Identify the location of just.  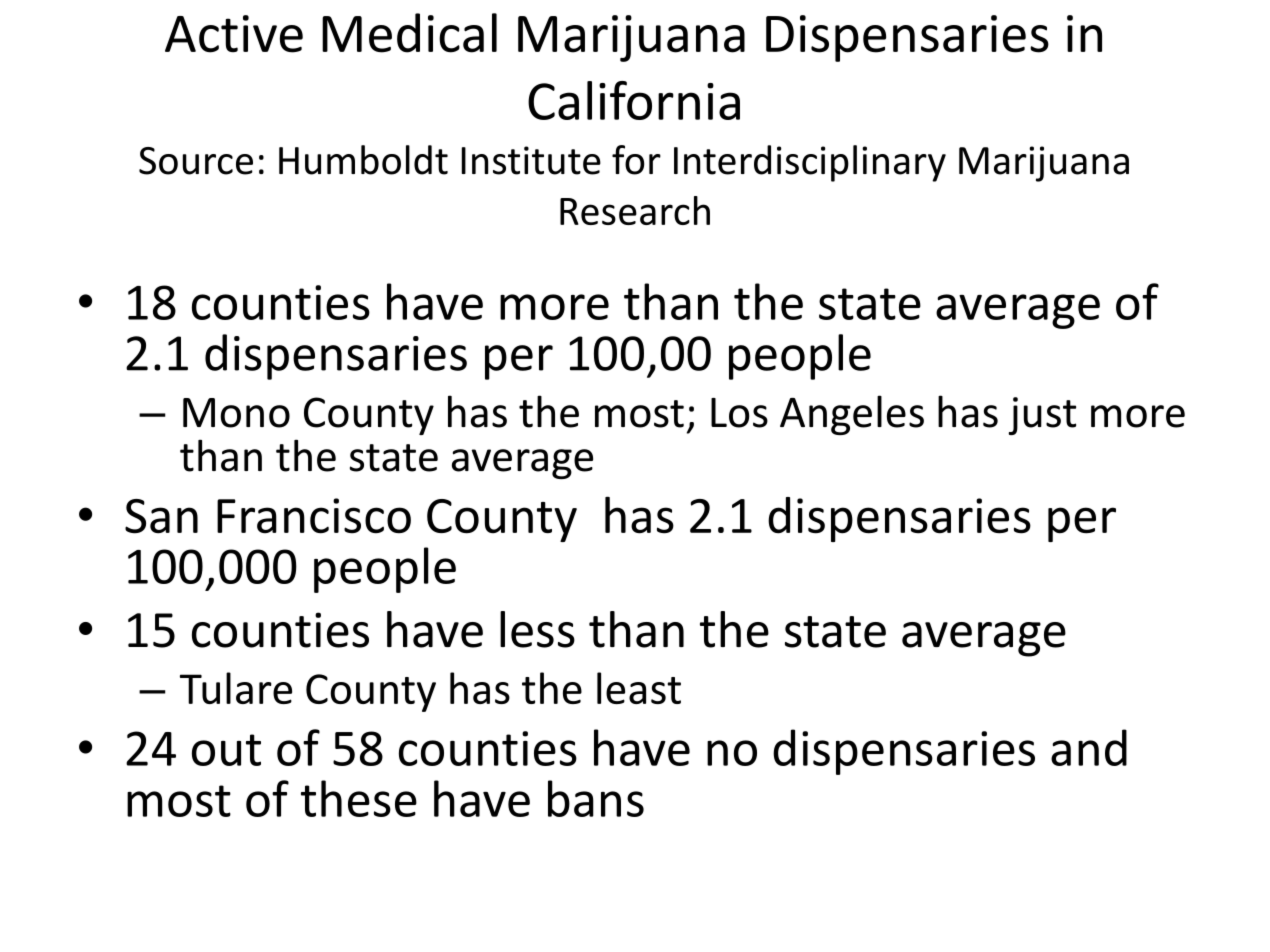
(1042, 416).
